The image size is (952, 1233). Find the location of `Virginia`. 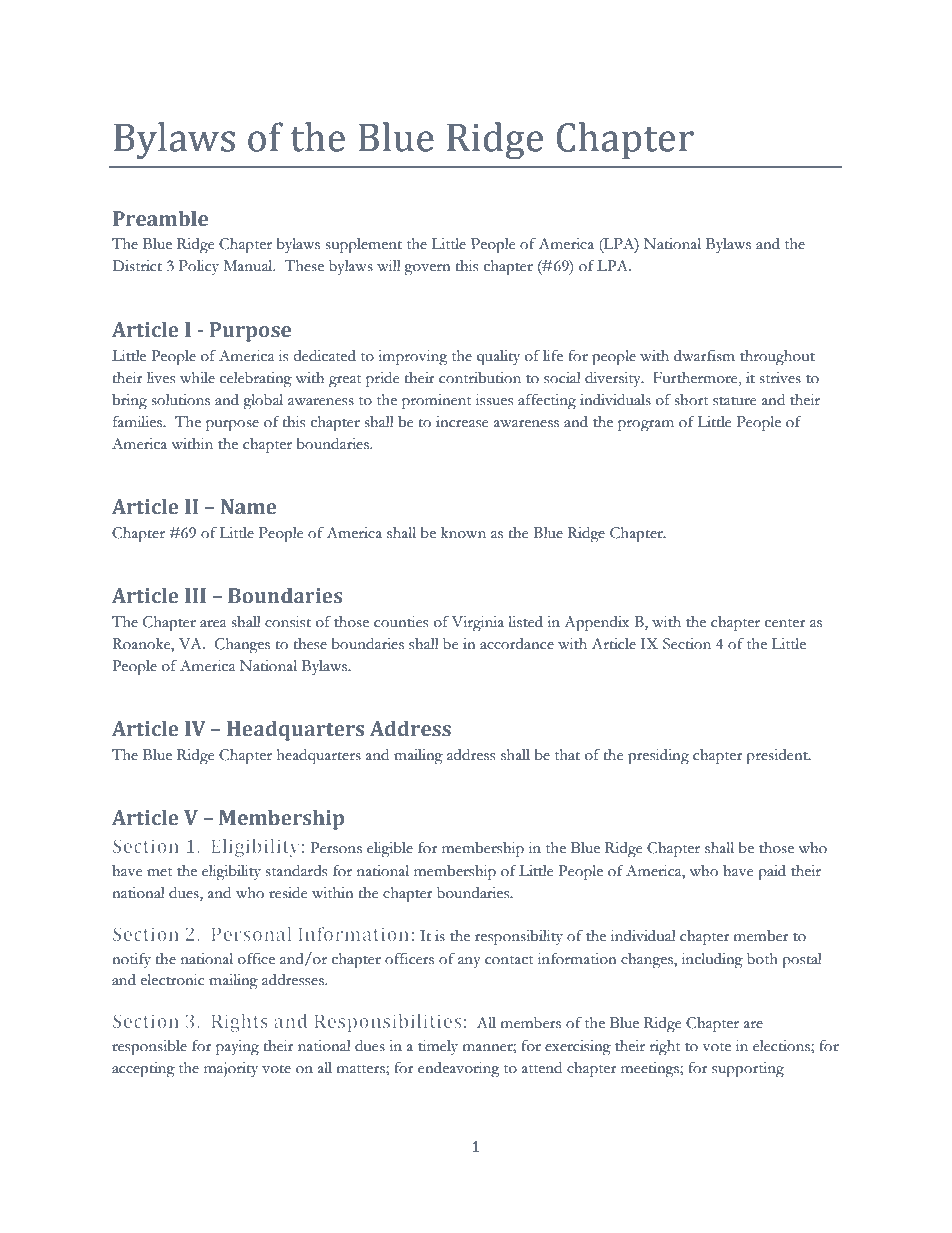

Virginia is located at coordinates (478, 624).
